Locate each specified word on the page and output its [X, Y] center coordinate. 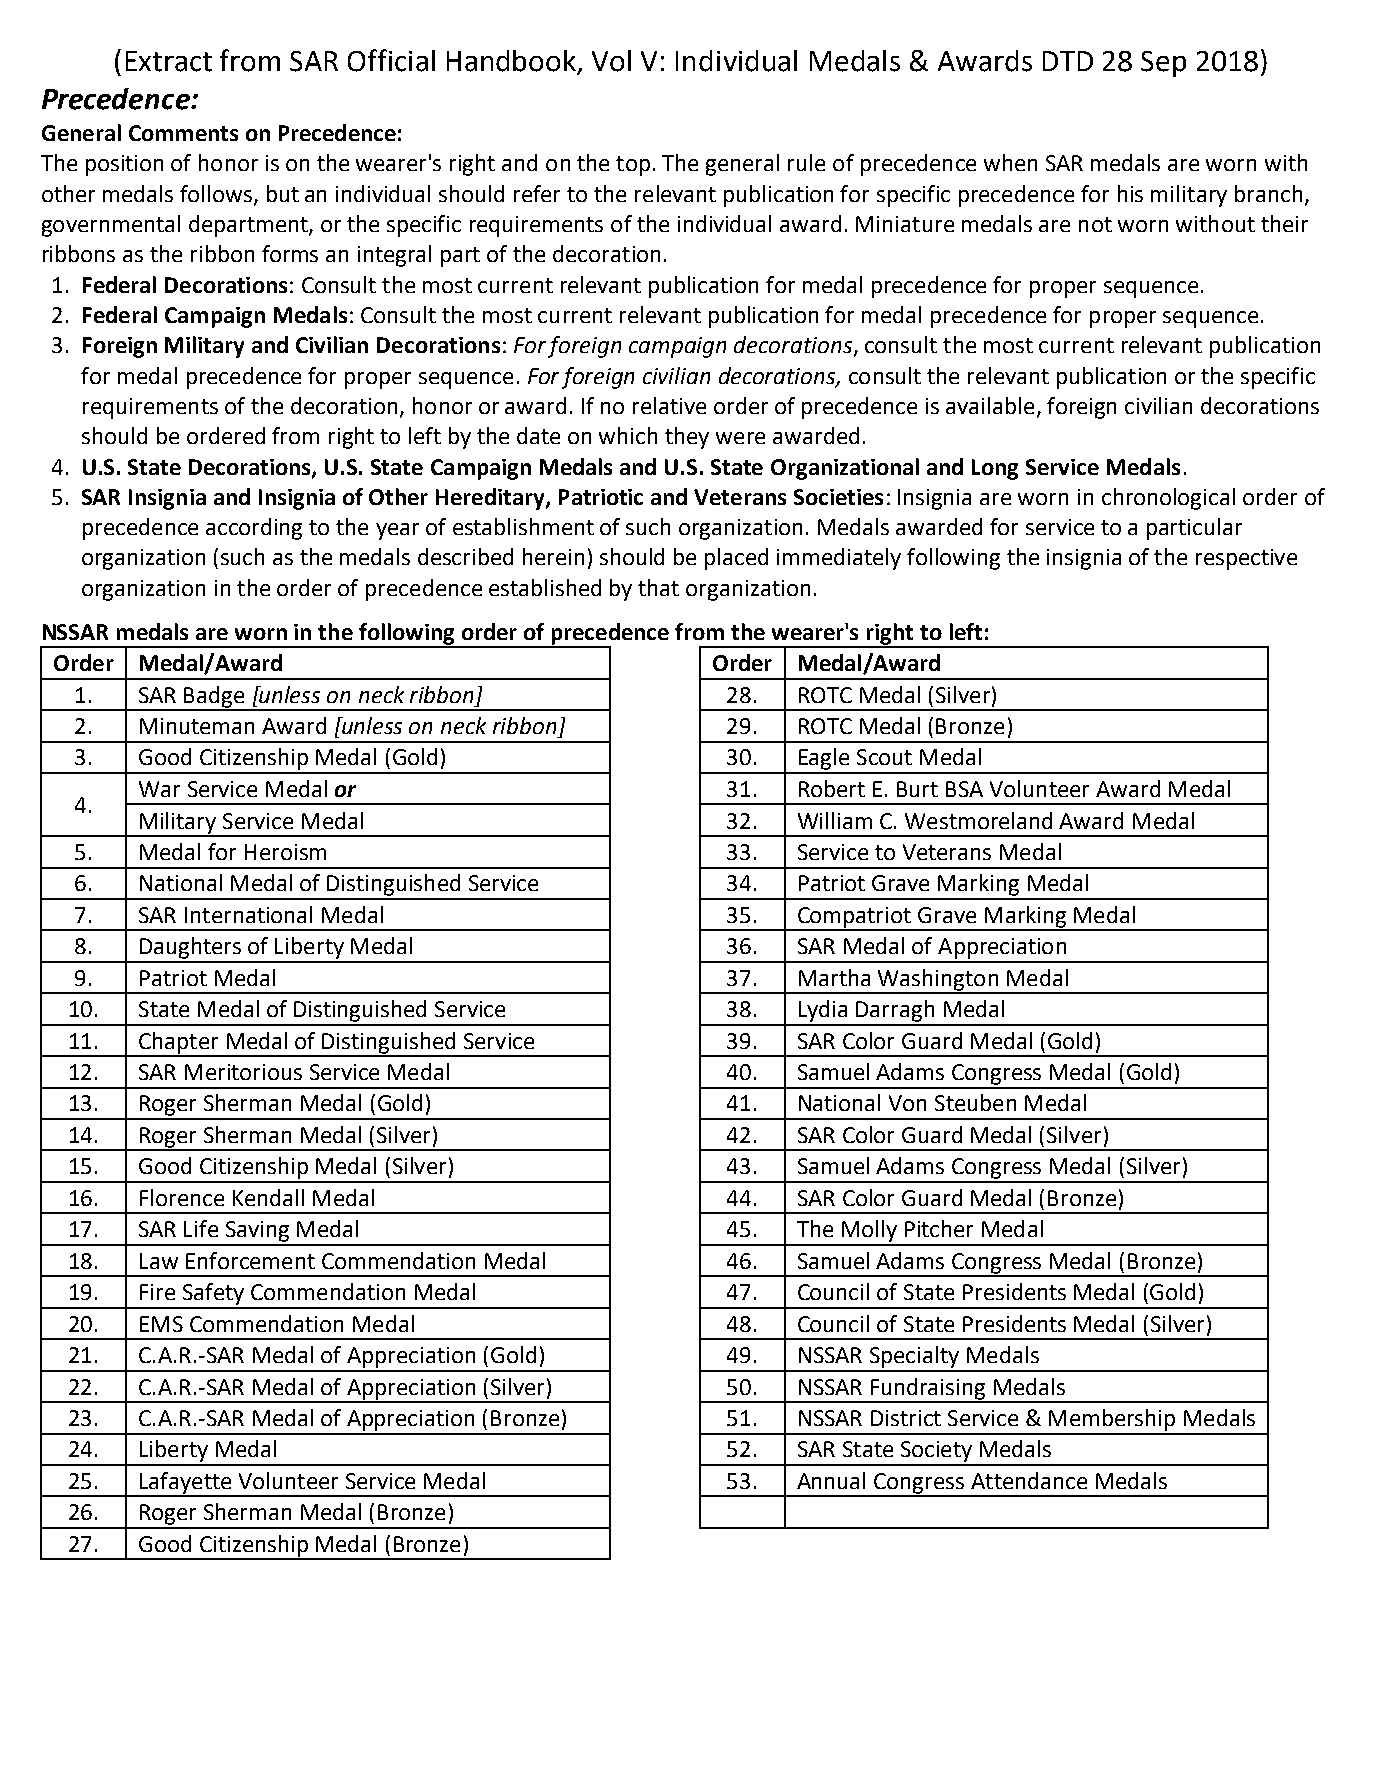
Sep [1163, 64]
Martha [834, 977]
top [633, 166]
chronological [1168, 499]
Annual [831, 1480]
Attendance [1029, 1480]
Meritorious [243, 1072]
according [254, 529]
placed [736, 559]
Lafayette [186, 1484]
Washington [938, 981]
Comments [183, 133]
